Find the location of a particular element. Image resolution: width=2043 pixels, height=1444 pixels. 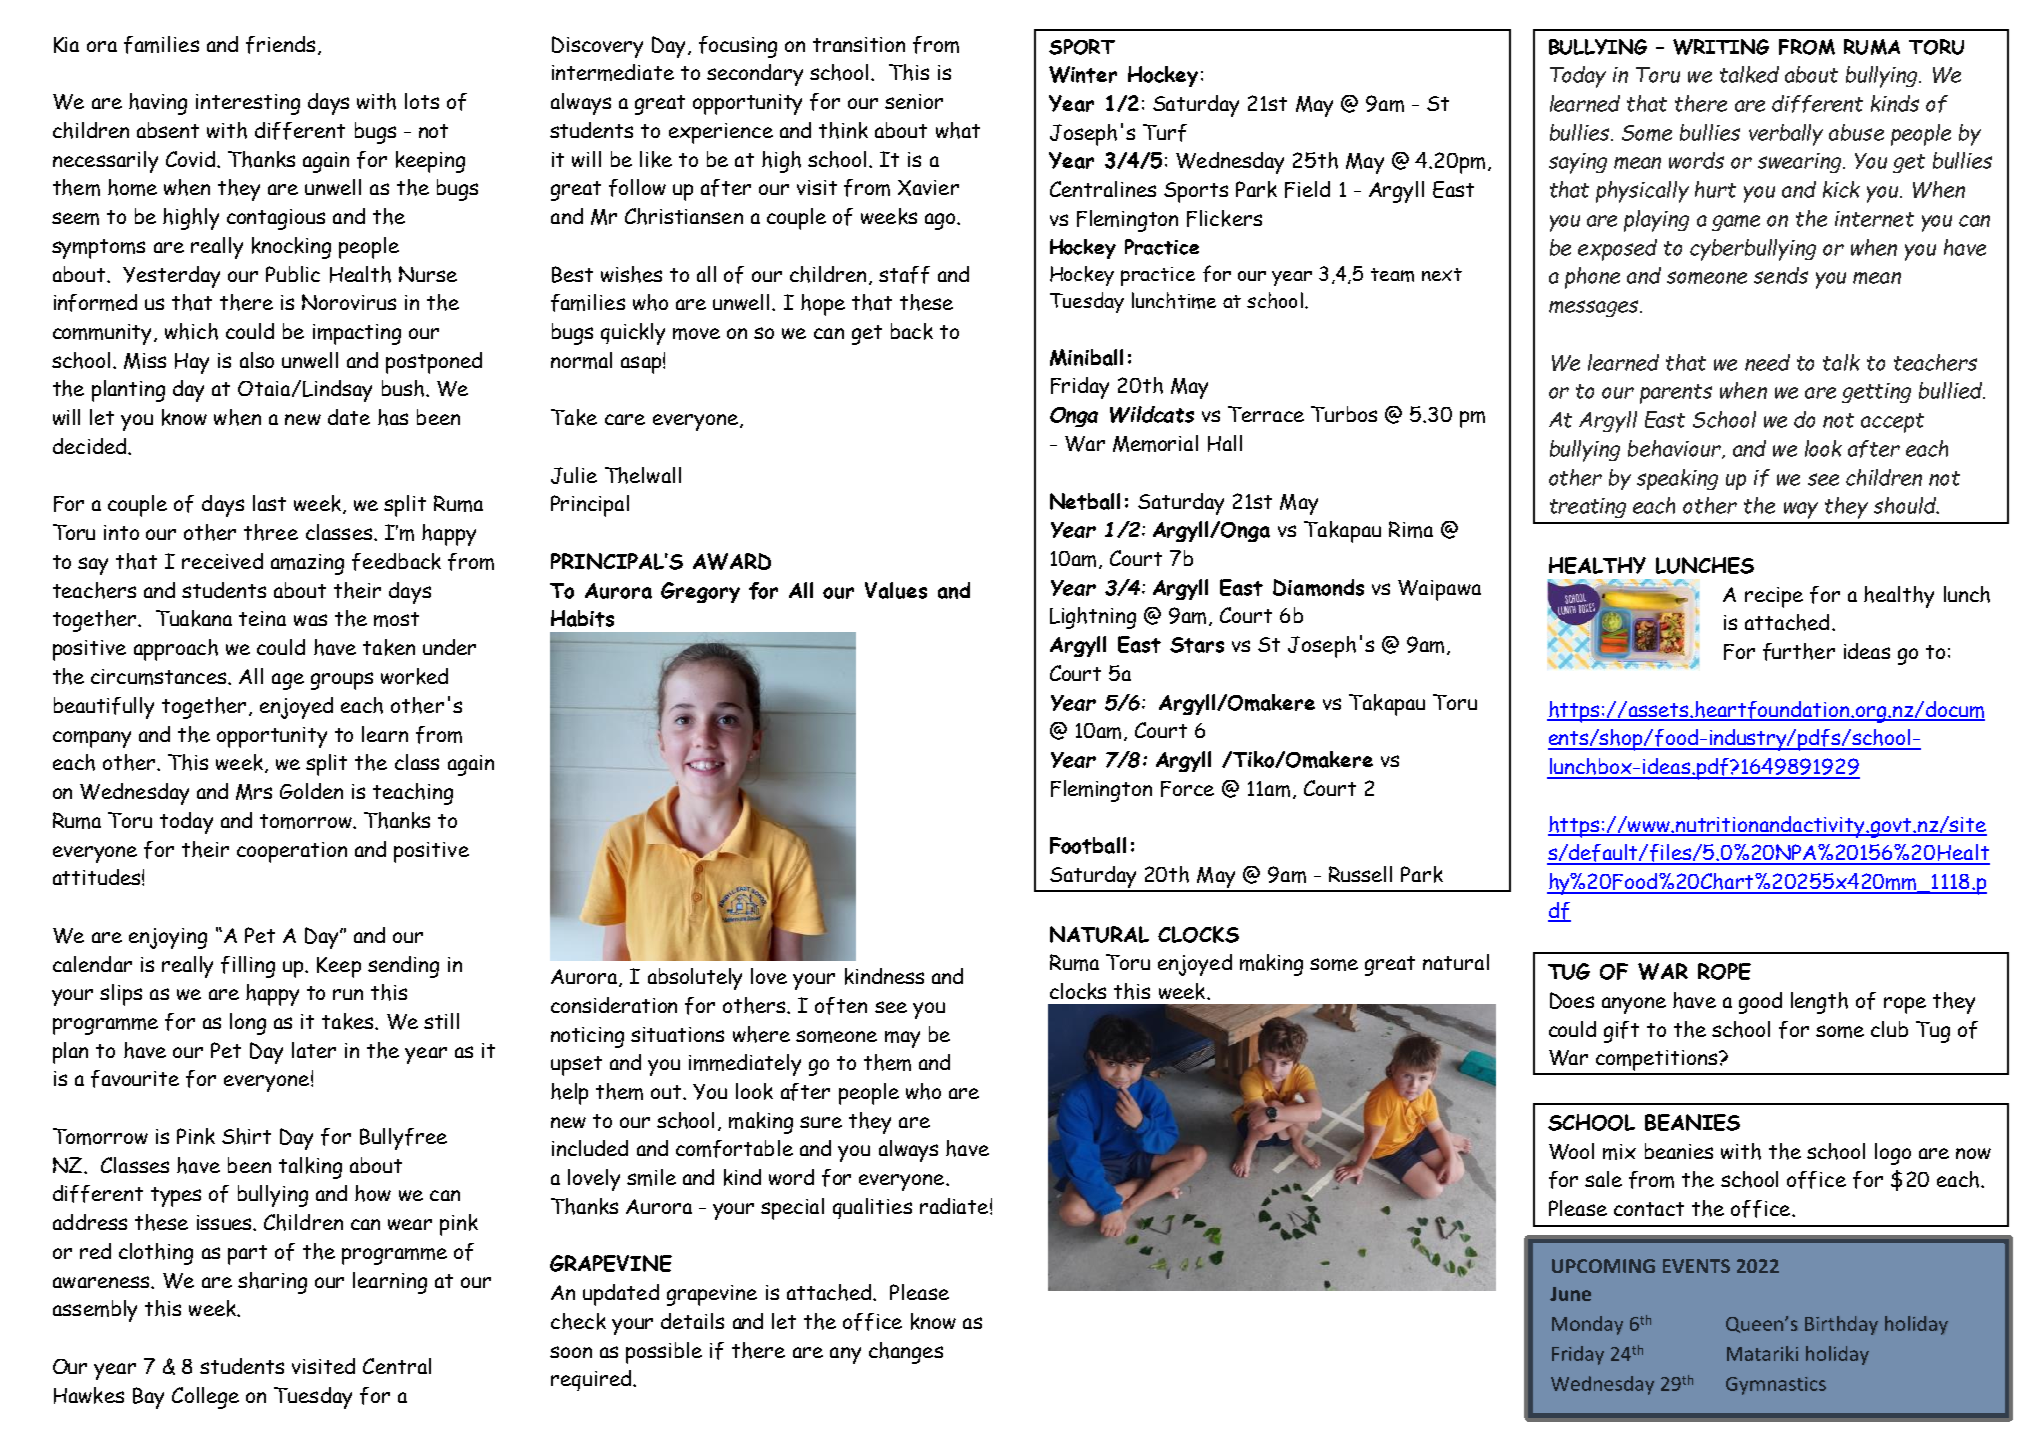

changes is located at coordinates (906, 1353).
